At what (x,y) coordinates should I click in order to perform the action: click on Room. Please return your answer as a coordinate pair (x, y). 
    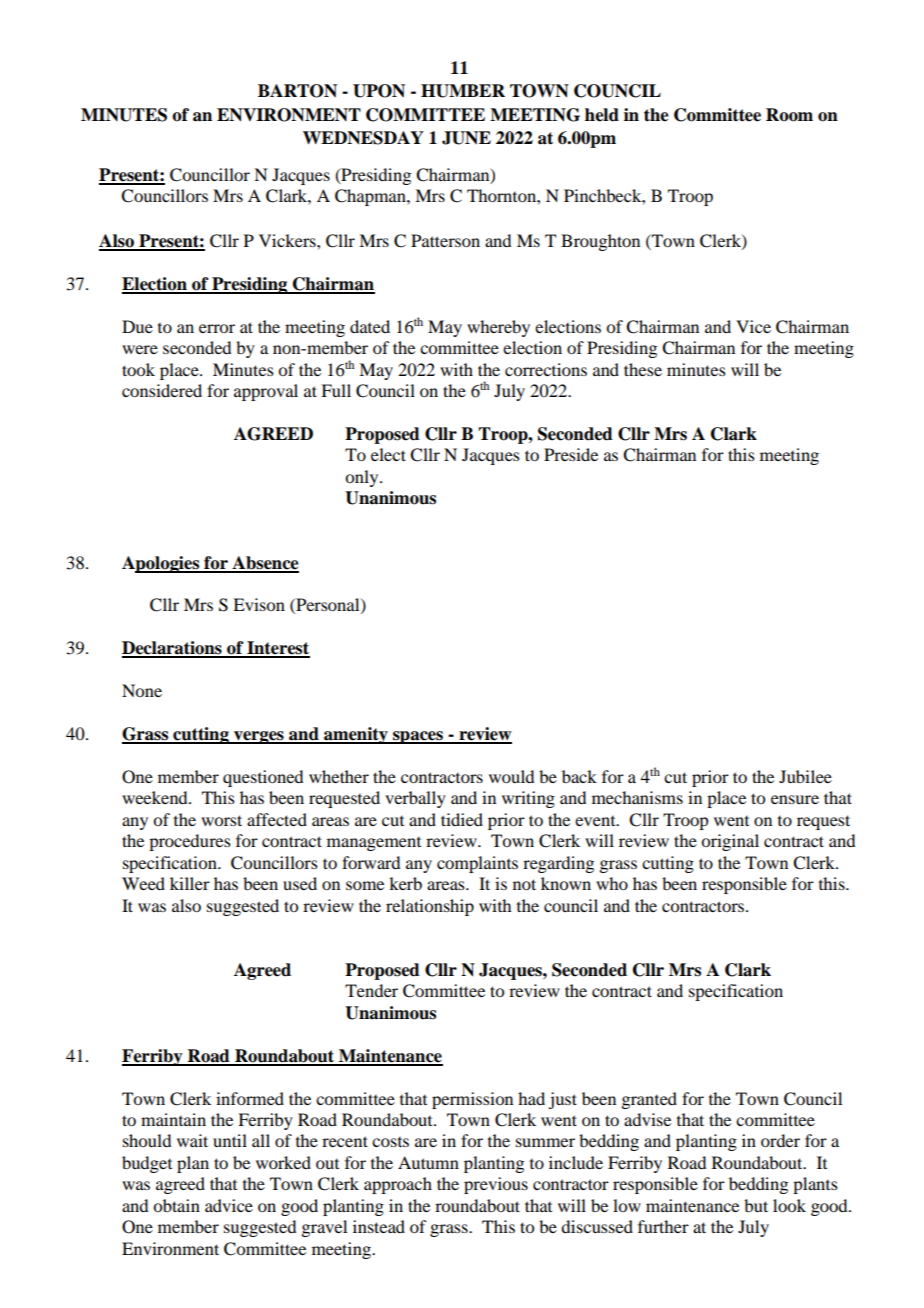
    Looking at the image, I should click on (789, 115).
